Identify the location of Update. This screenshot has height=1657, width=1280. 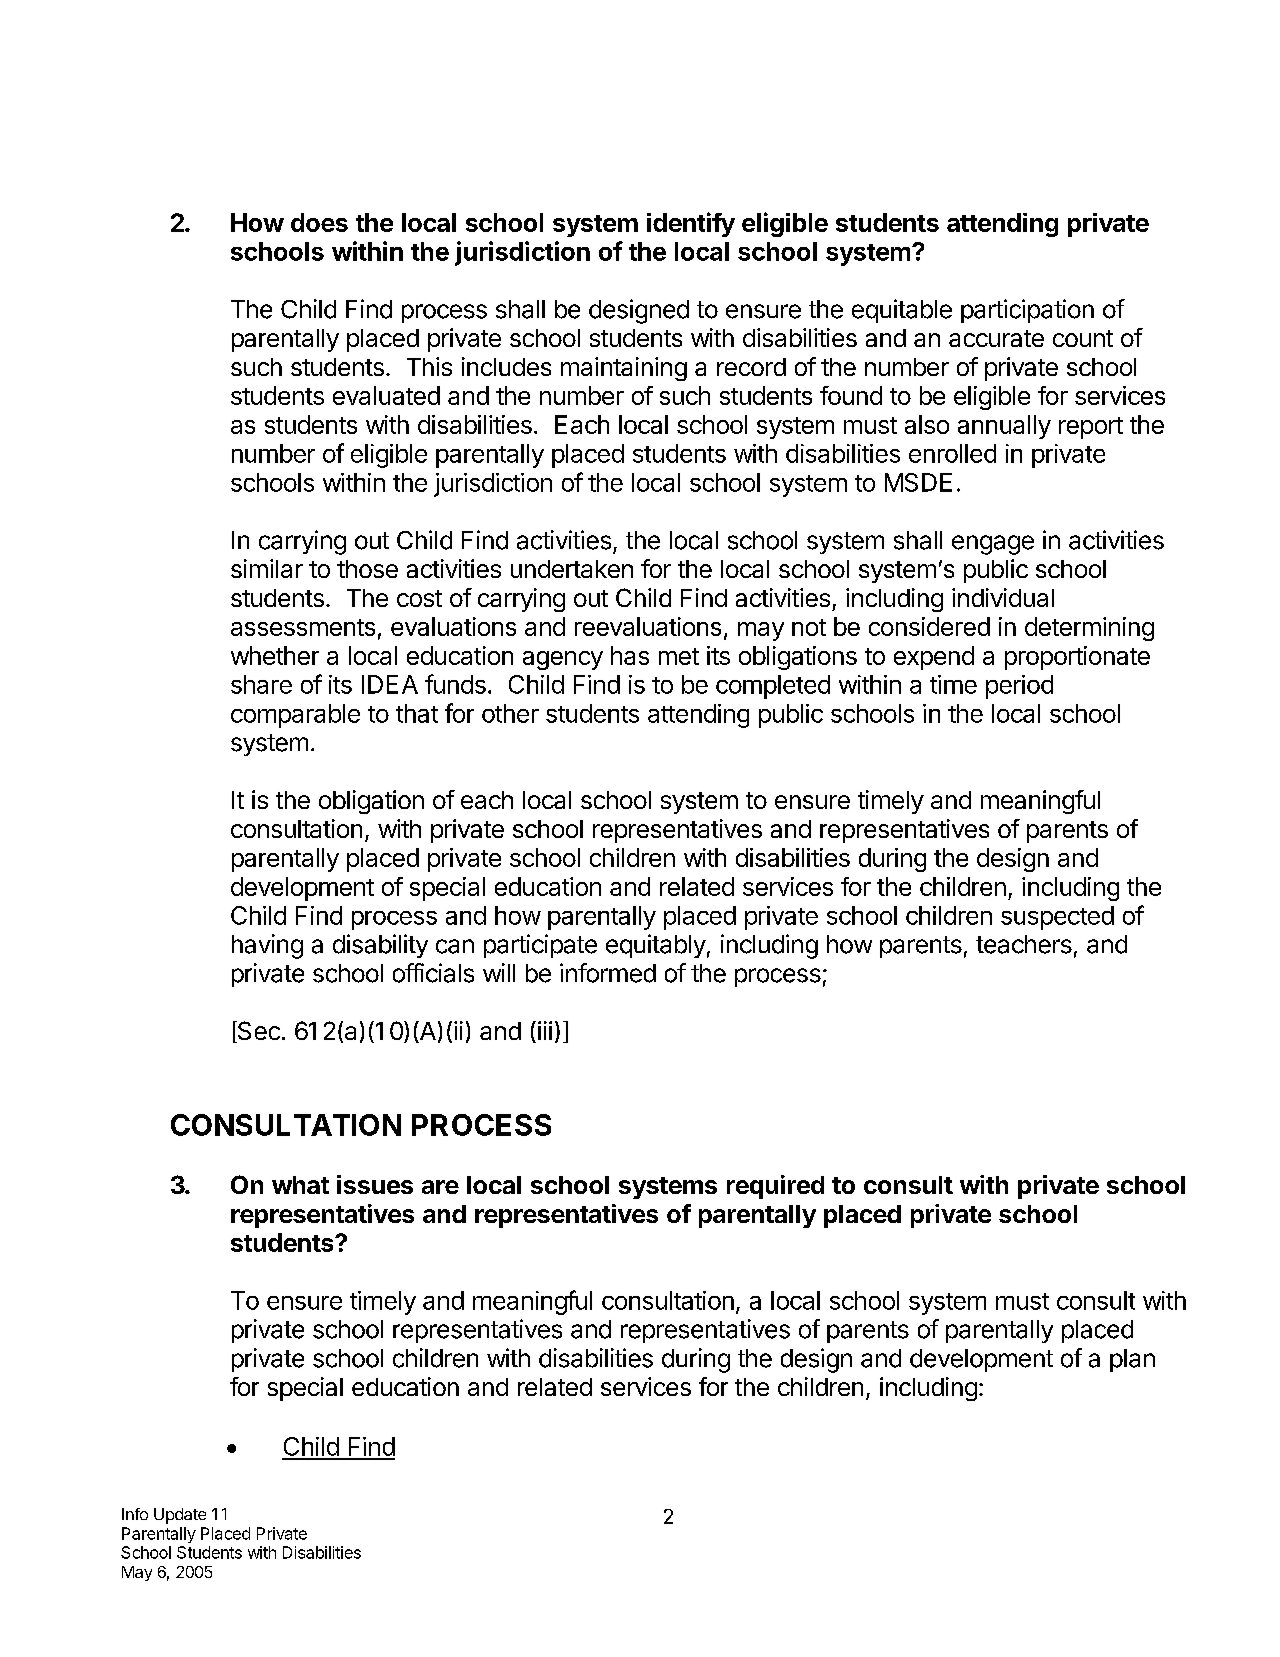
(180, 1516).
